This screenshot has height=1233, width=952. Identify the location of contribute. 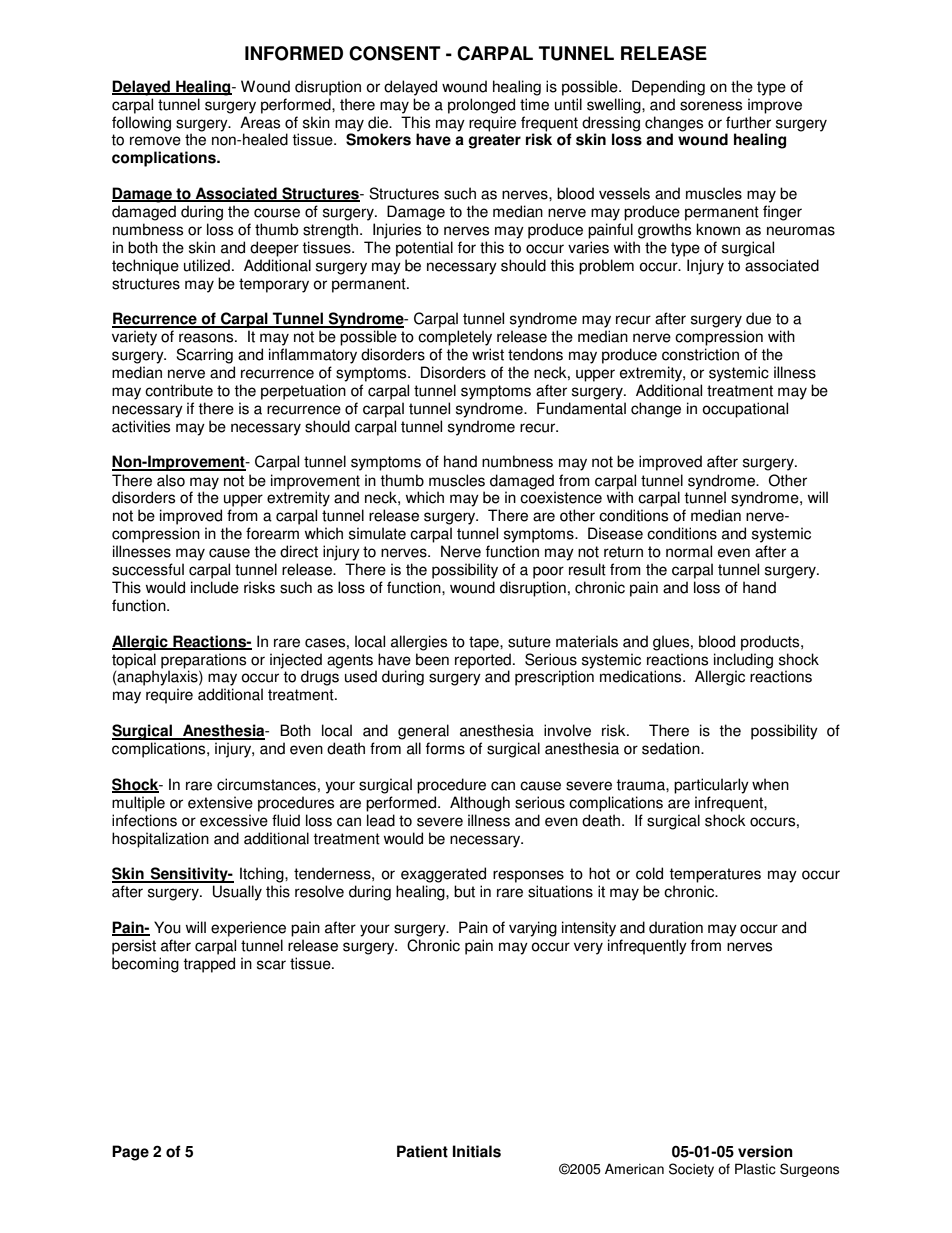
(179, 390).
